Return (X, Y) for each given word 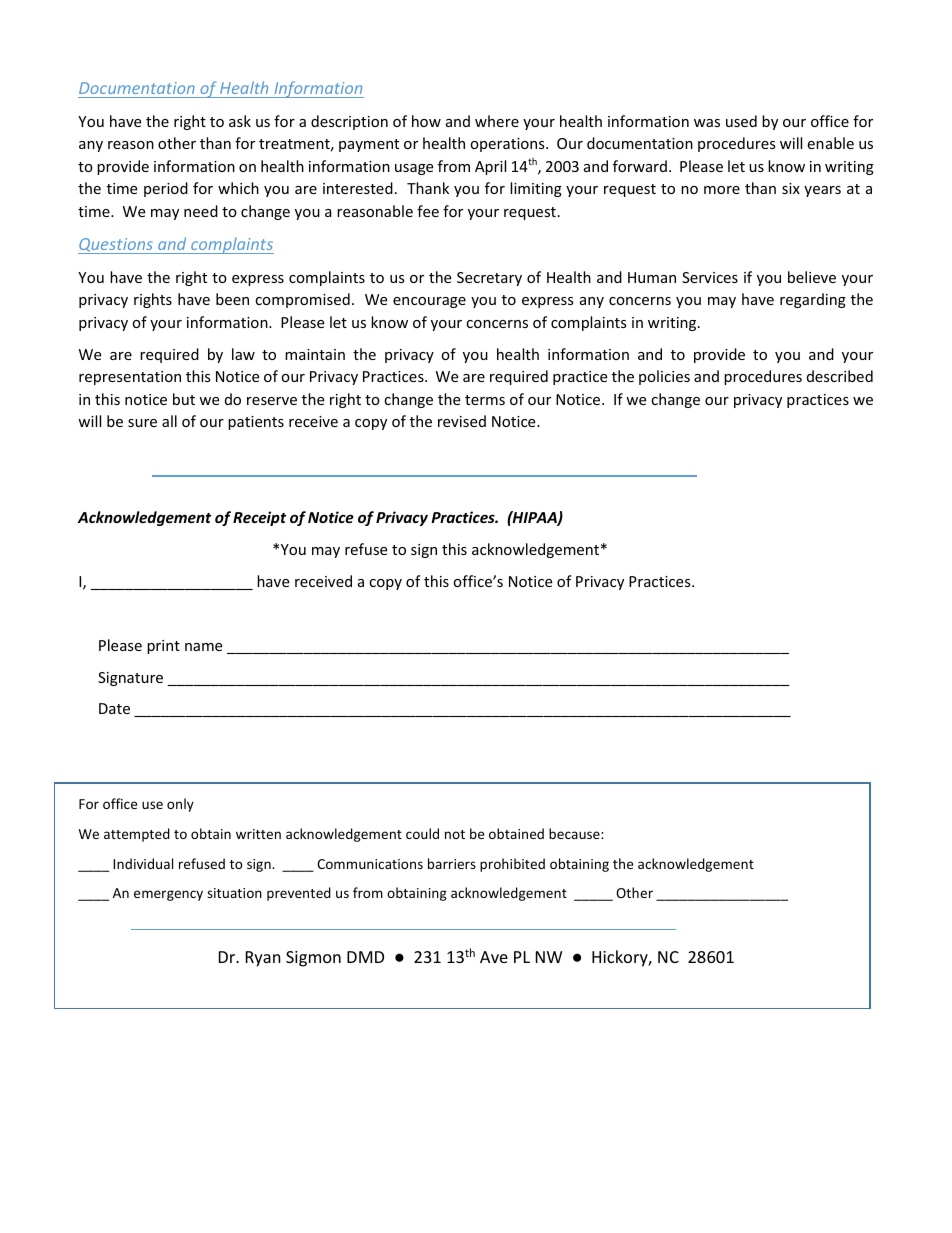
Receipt (259, 518)
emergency (168, 895)
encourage (429, 302)
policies (664, 377)
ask (240, 121)
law (243, 354)
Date (114, 708)
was (707, 123)
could (422, 833)
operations (508, 145)
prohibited (512, 865)
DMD (365, 957)
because (575, 833)
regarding (813, 300)
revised (462, 421)
